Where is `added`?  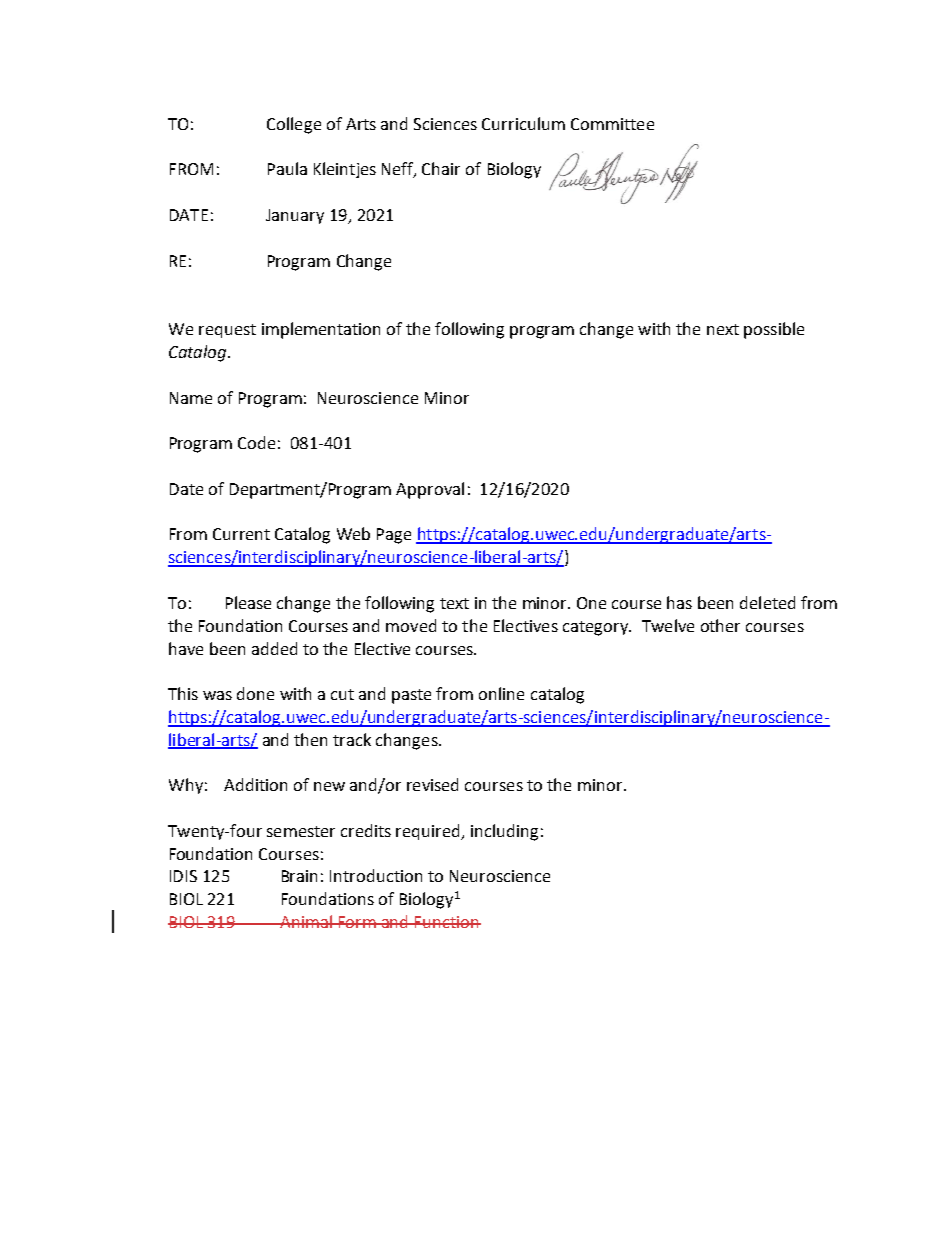 added is located at coordinates (274, 648).
